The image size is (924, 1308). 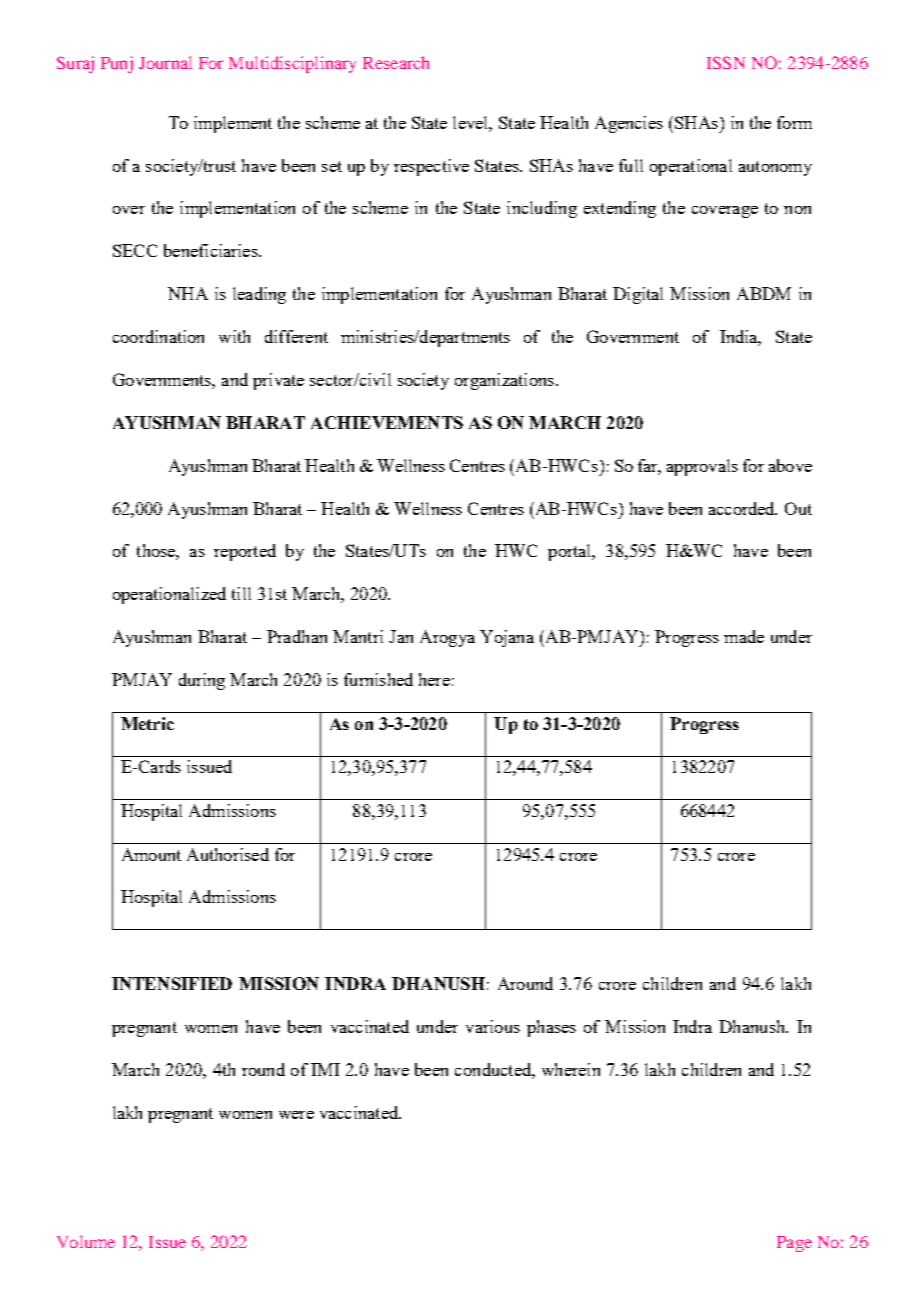 I want to click on Volume, so click(x=86, y=1241).
